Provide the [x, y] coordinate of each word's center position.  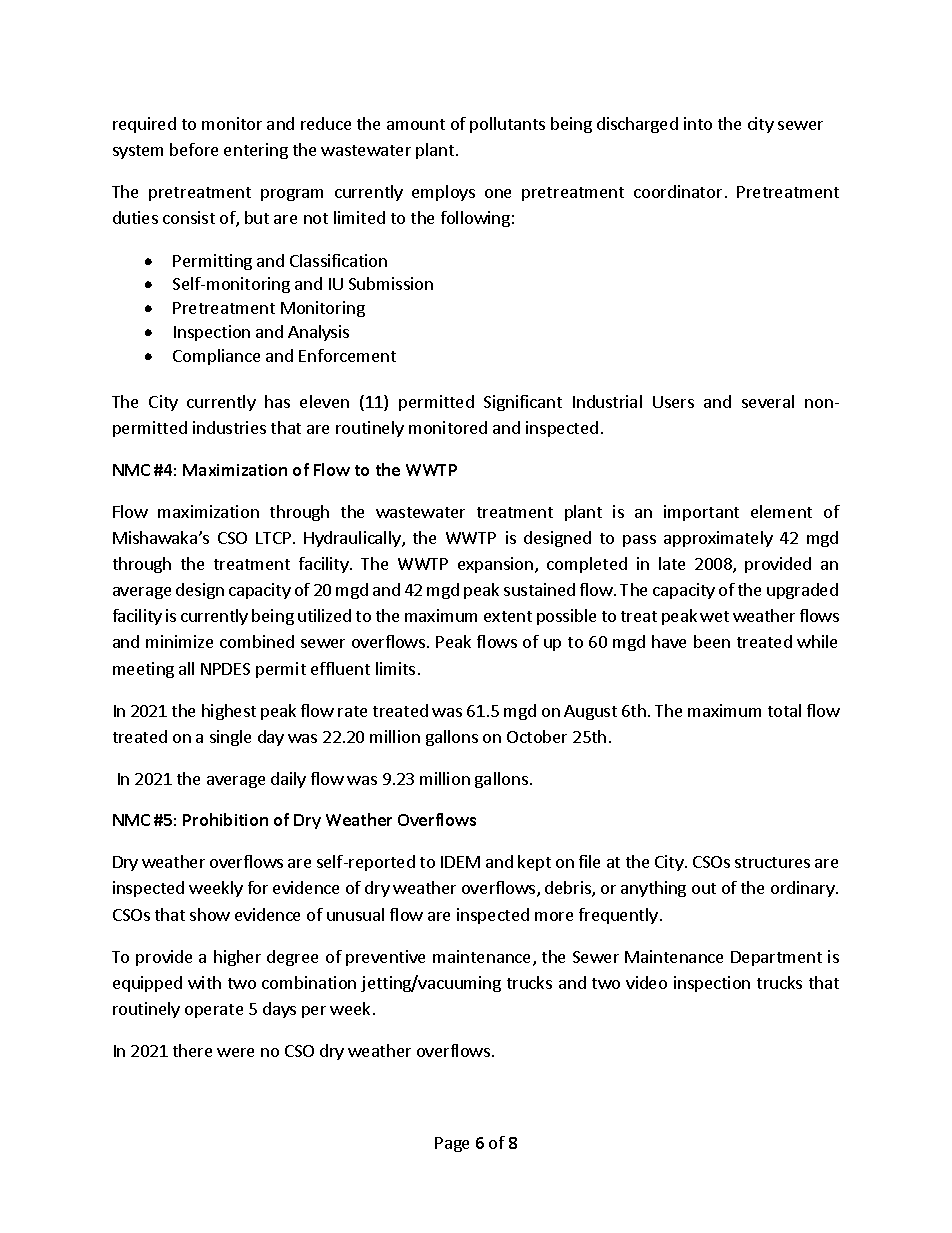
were [235, 1052]
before [194, 149]
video [646, 982]
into [698, 123]
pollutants [507, 125]
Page [452, 1144]
